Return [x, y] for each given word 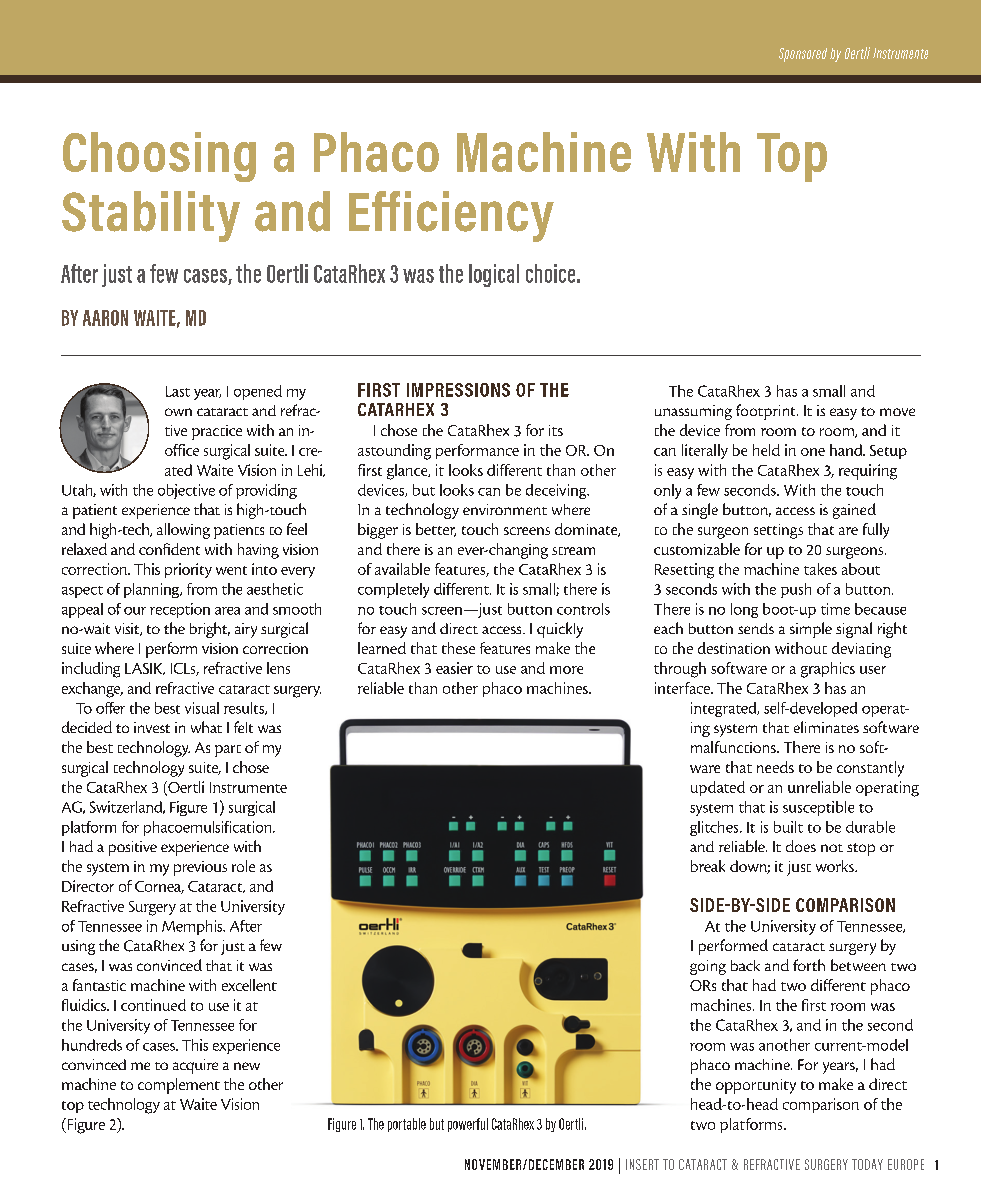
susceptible [818, 808]
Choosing [159, 157]
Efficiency [451, 216]
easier [454, 668]
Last [178, 391]
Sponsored [803, 55]
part [228, 751]
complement [179, 1086]
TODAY [867, 1164]
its [556, 430]
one [813, 452]
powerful [468, 1125]
